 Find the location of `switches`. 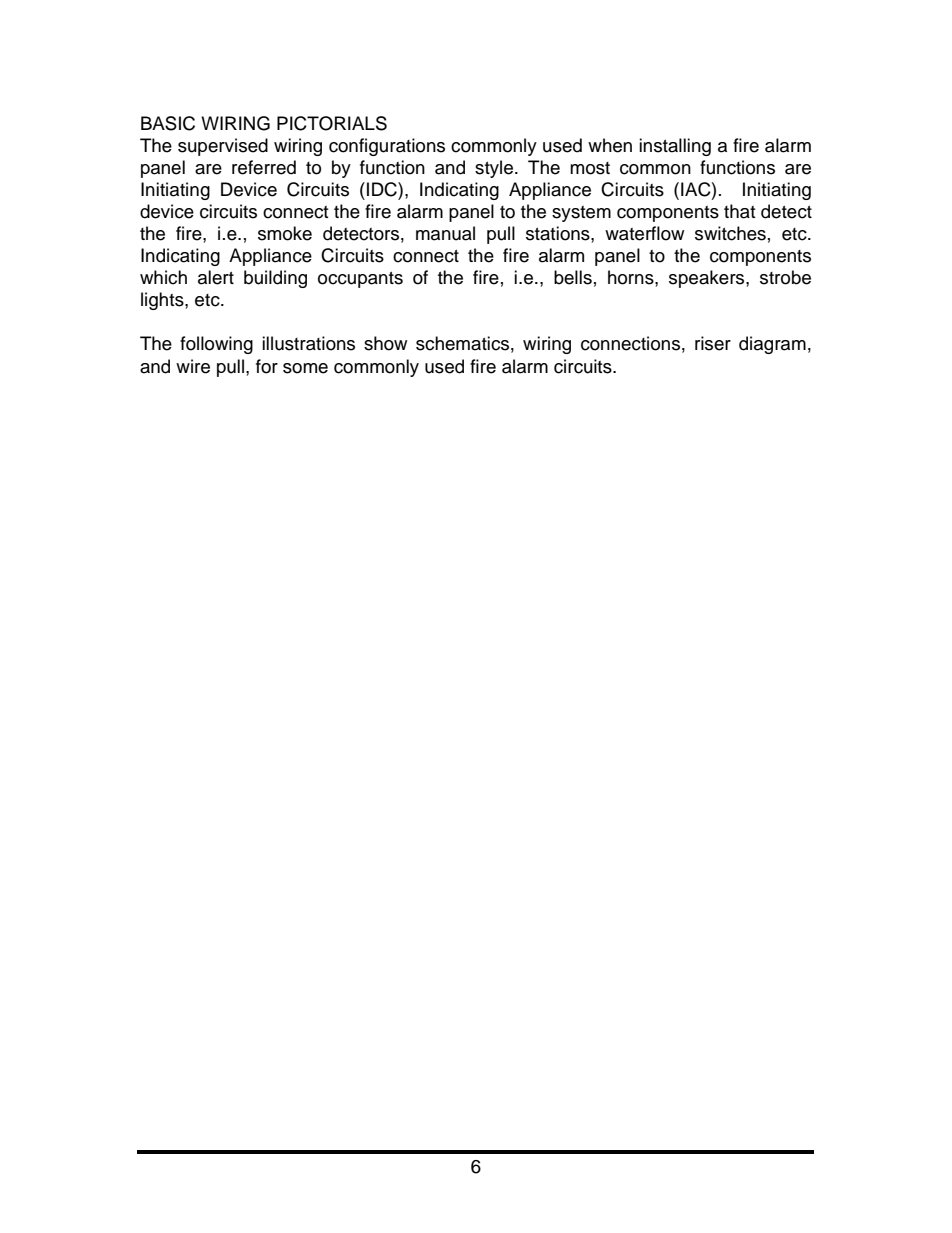

switches is located at coordinates (730, 233).
